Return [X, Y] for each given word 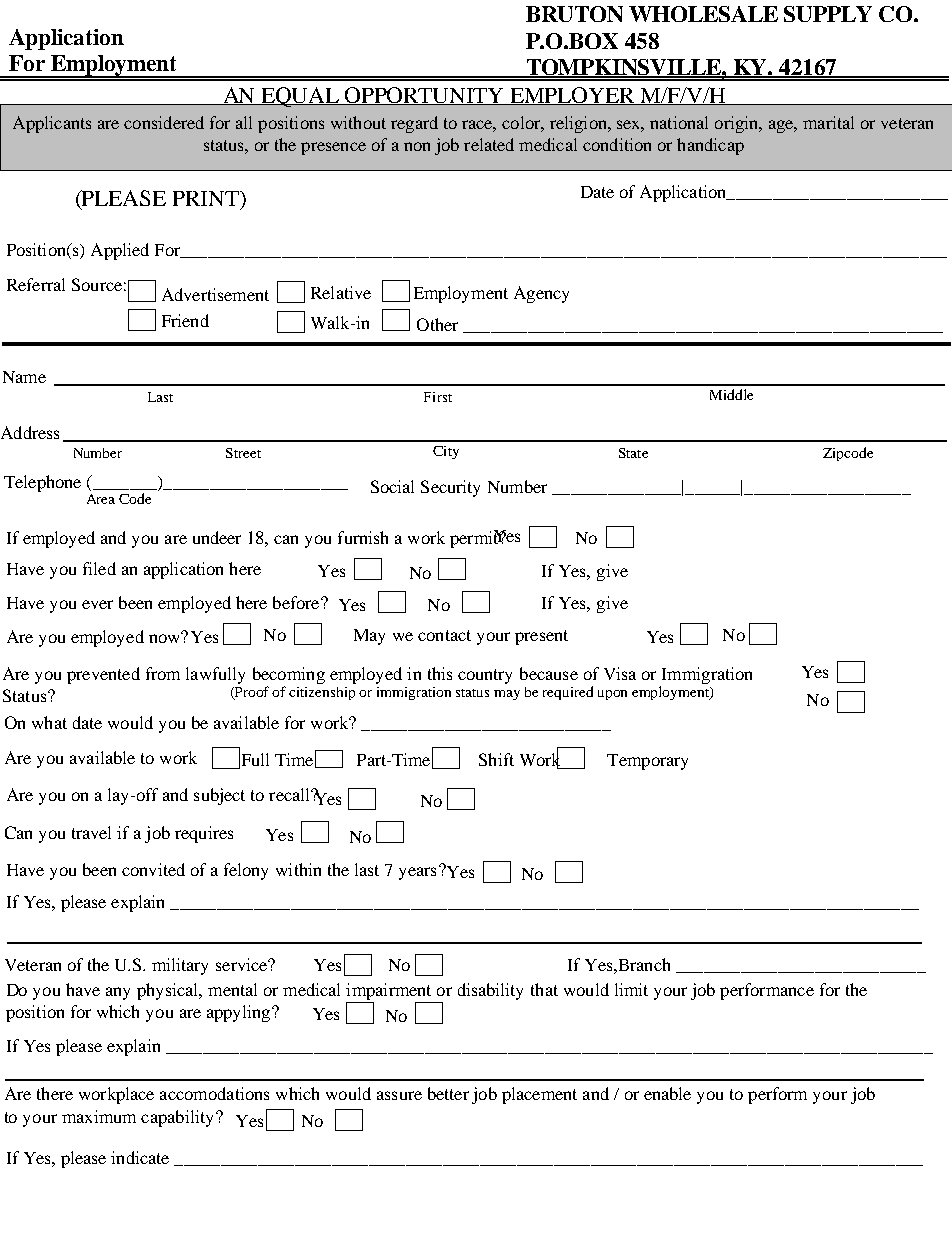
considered [164, 122]
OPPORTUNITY [425, 96]
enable [667, 1093]
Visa [620, 673]
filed [99, 568]
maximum [99, 1116]
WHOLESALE [703, 14]
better [448, 1093]
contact [444, 635]
